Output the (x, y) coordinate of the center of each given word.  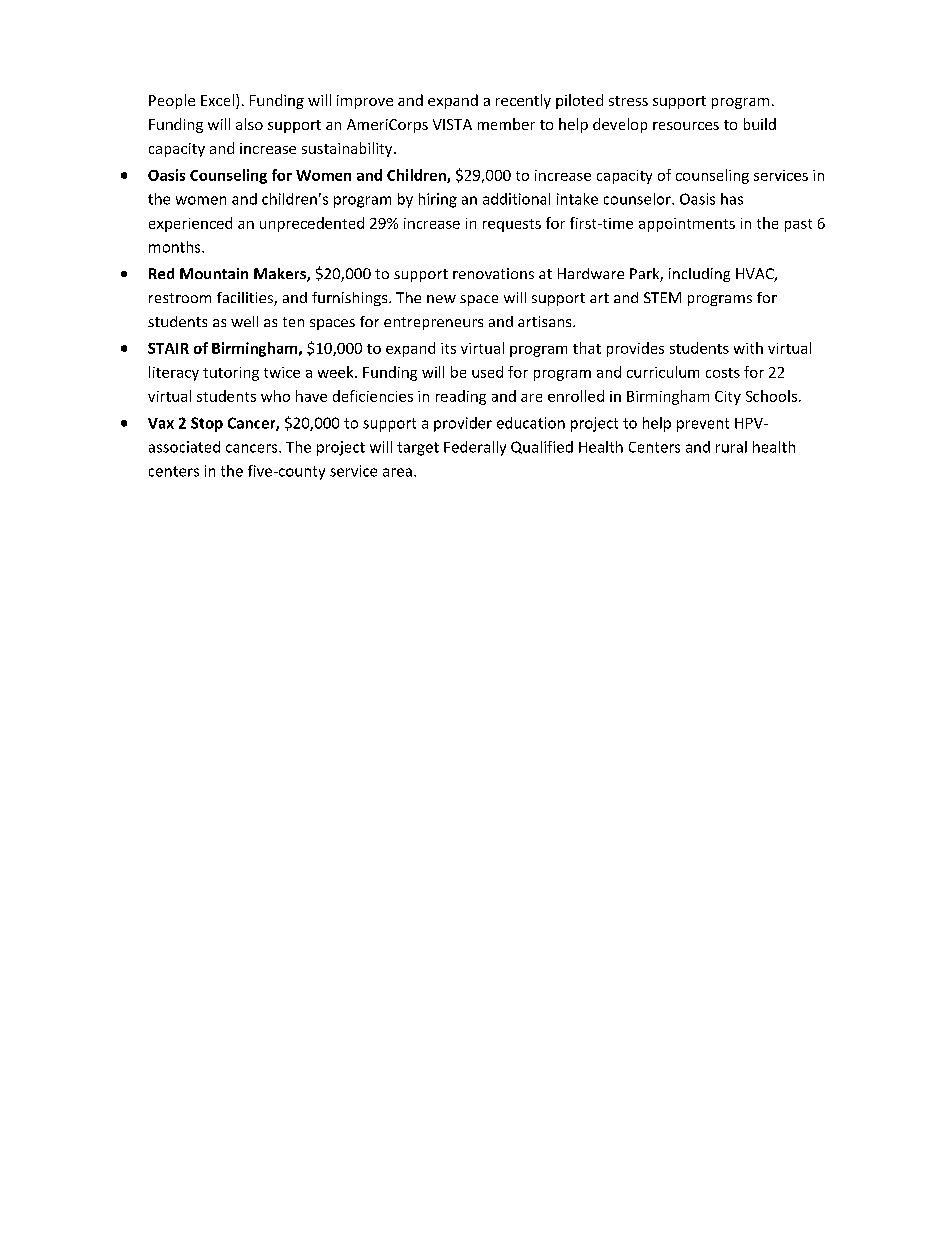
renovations (493, 273)
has (732, 199)
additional (516, 199)
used (487, 372)
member (506, 124)
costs (723, 373)
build (760, 124)
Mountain (214, 273)
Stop (207, 424)
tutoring (231, 374)
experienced (190, 224)
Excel (217, 100)
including (699, 275)
